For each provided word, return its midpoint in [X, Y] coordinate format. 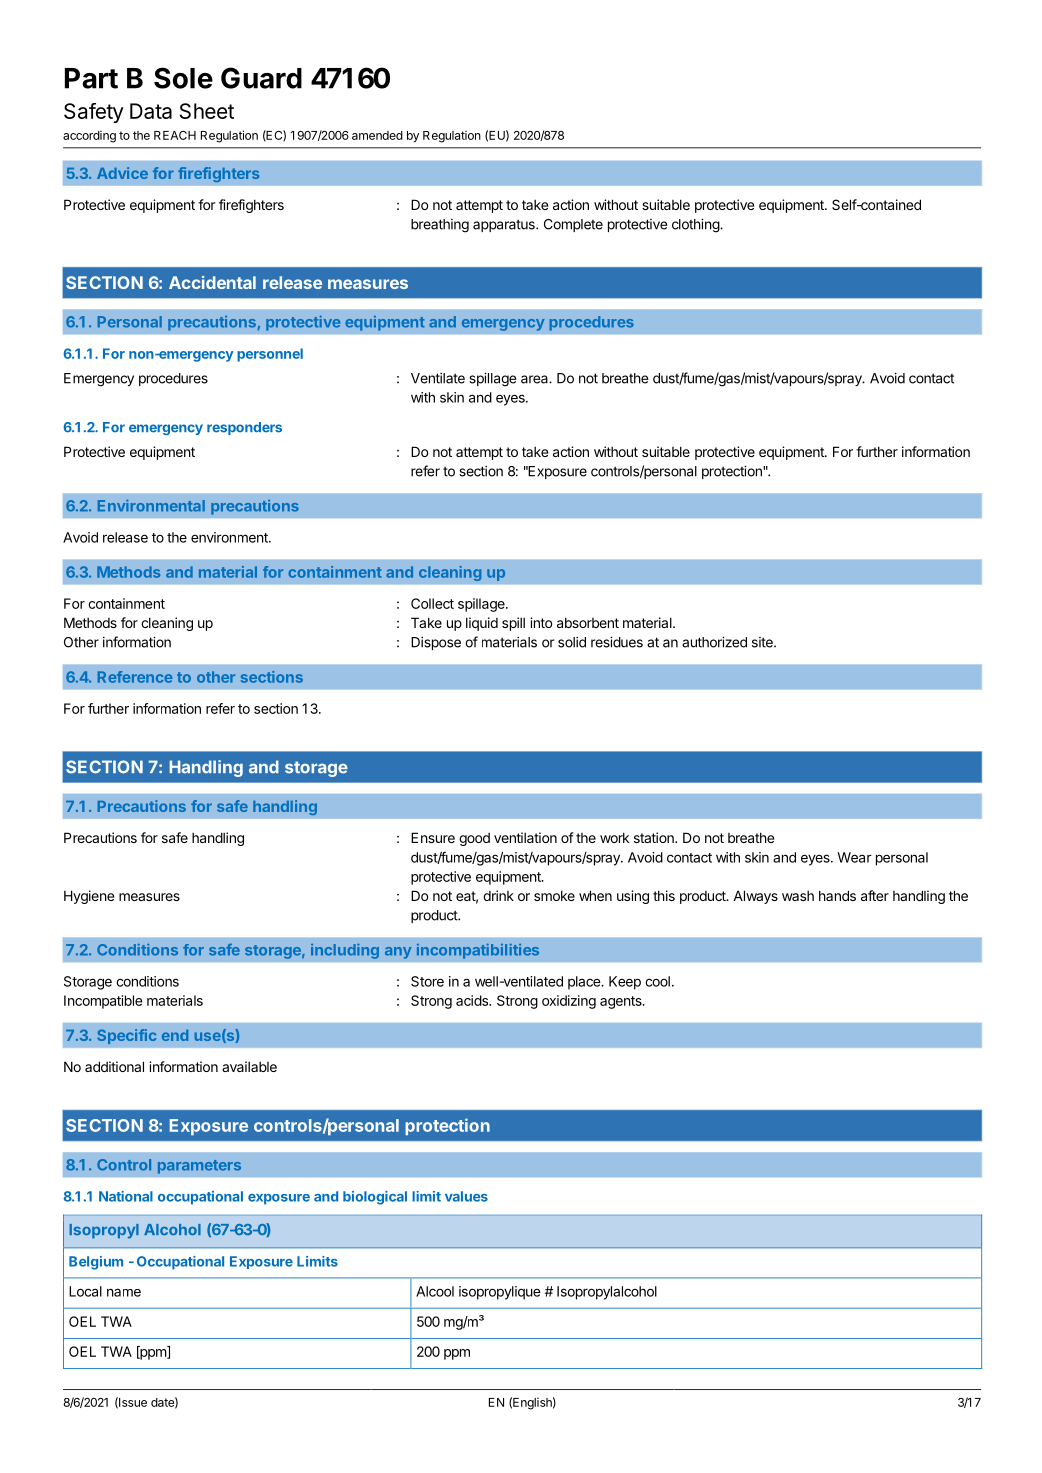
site [763, 642]
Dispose [436, 643]
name [124, 1292]
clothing [696, 225]
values [466, 1196]
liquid [482, 624]
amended [377, 135]
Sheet [207, 111]
